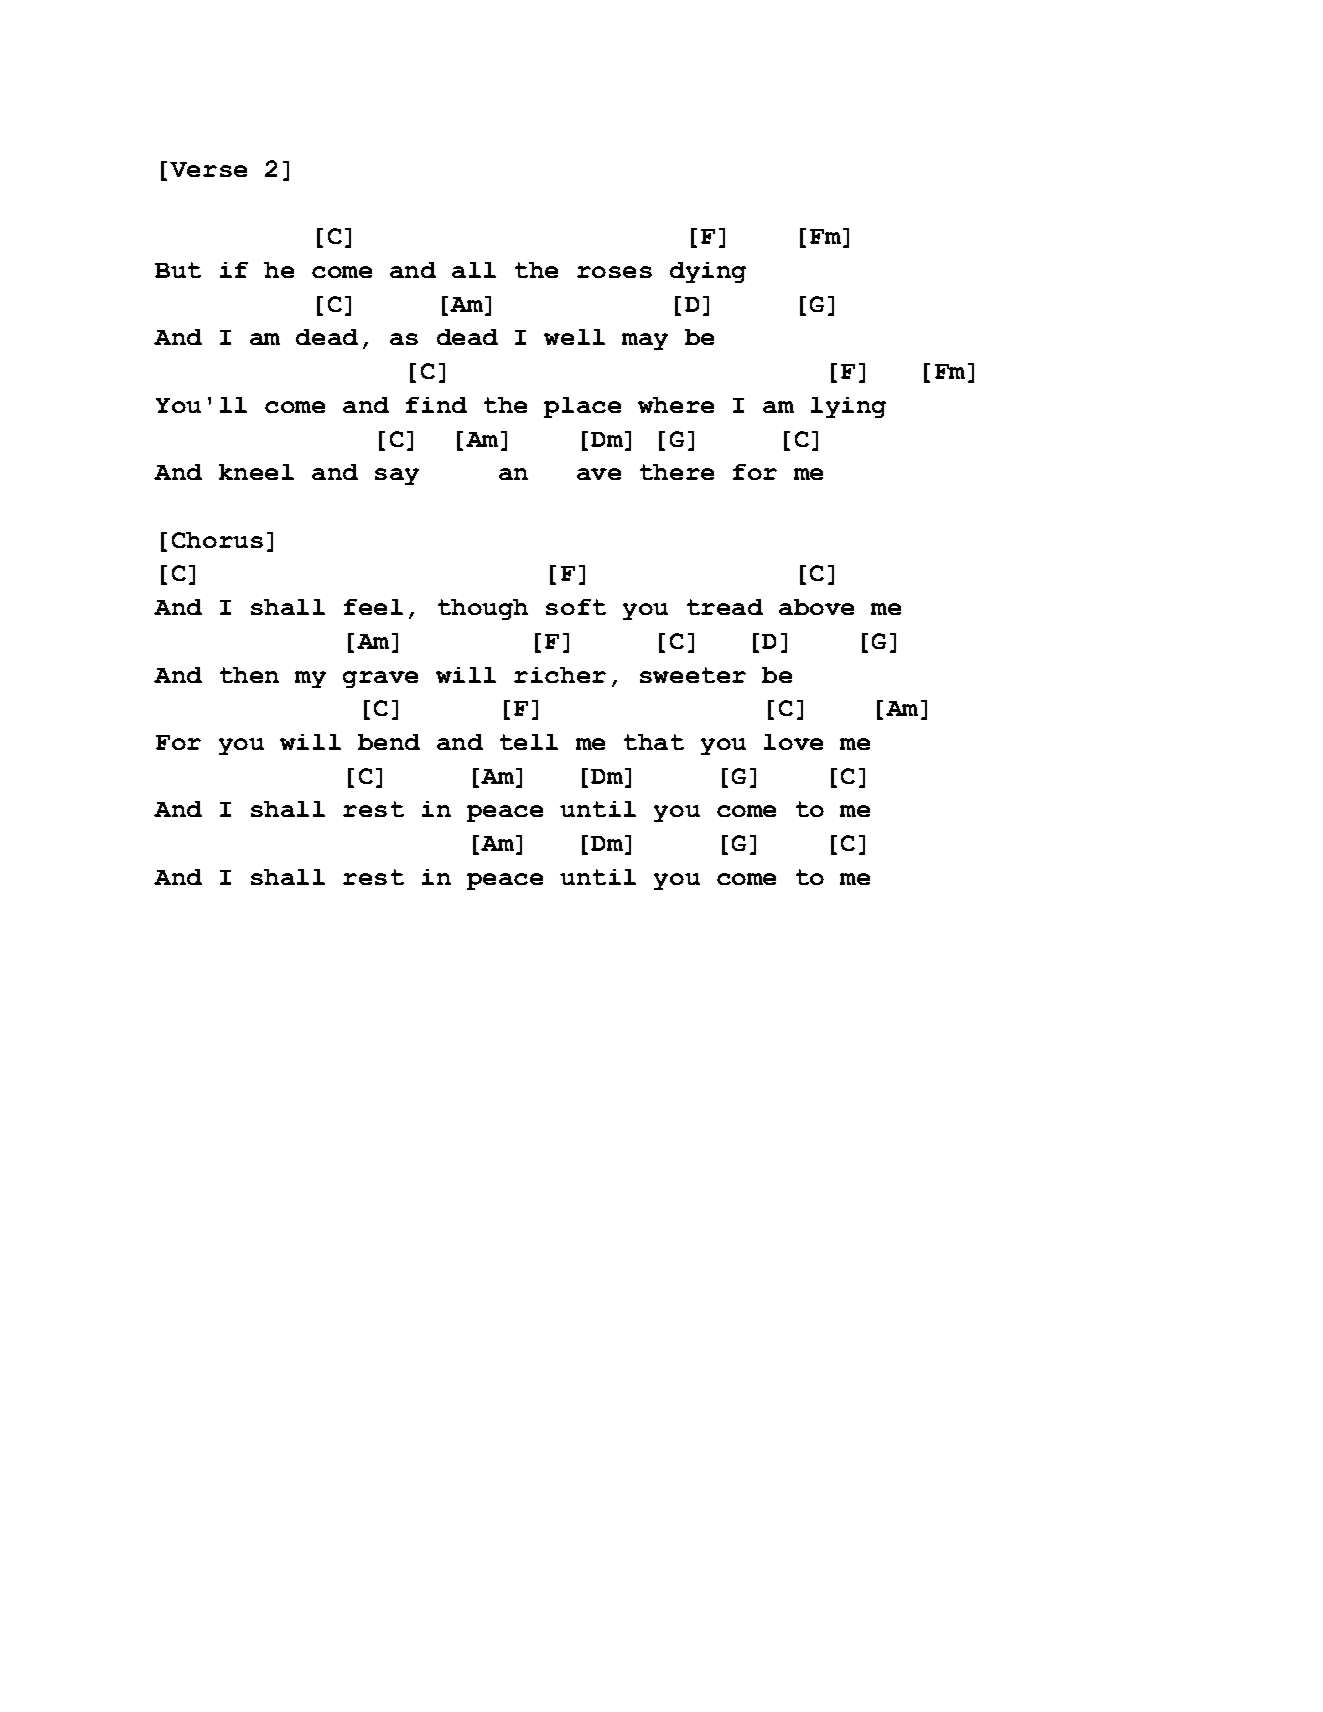  What do you see at coordinates (848, 407) in the screenshot?
I see `lying` at bounding box center [848, 407].
